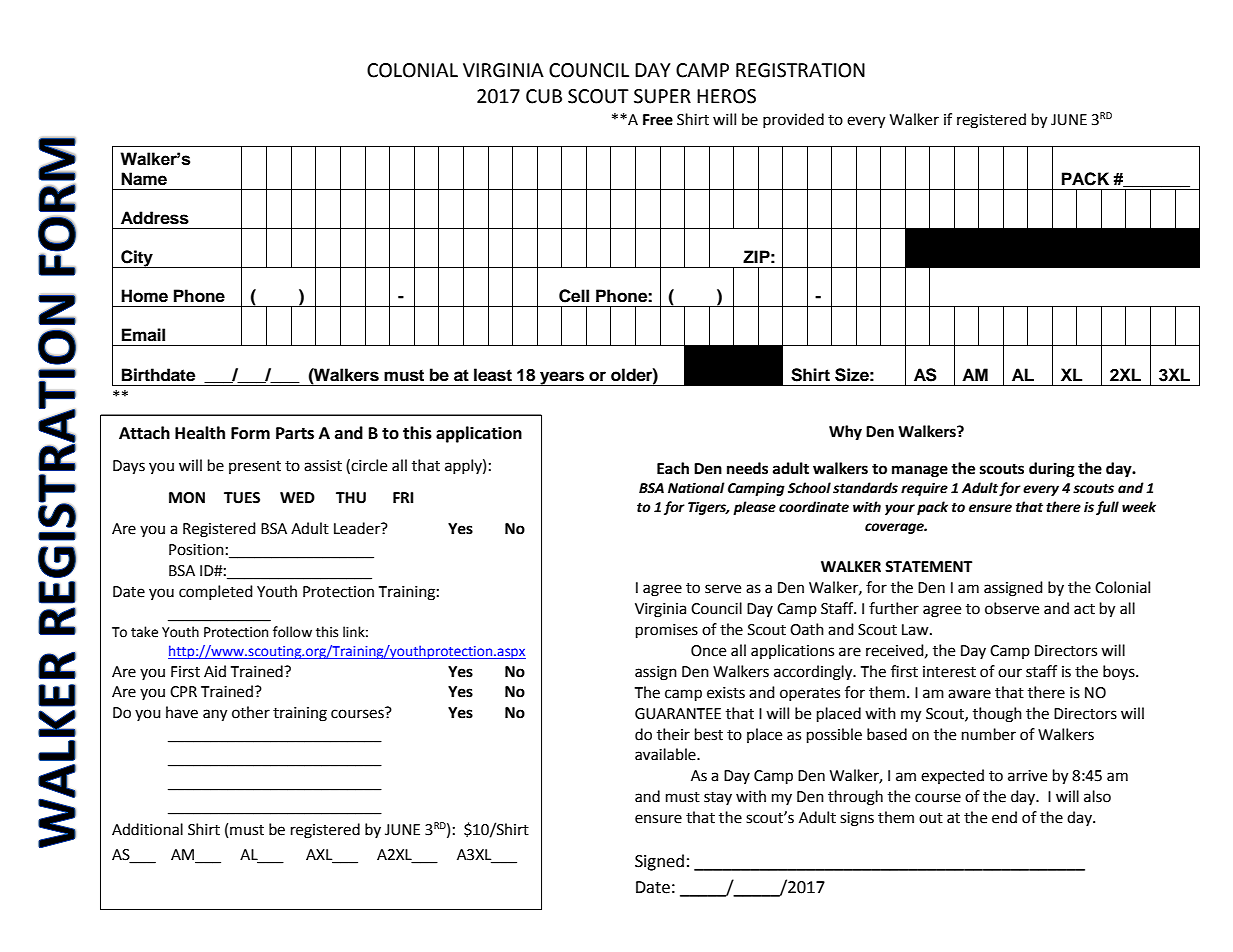  I want to click on Each, so click(673, 468).
